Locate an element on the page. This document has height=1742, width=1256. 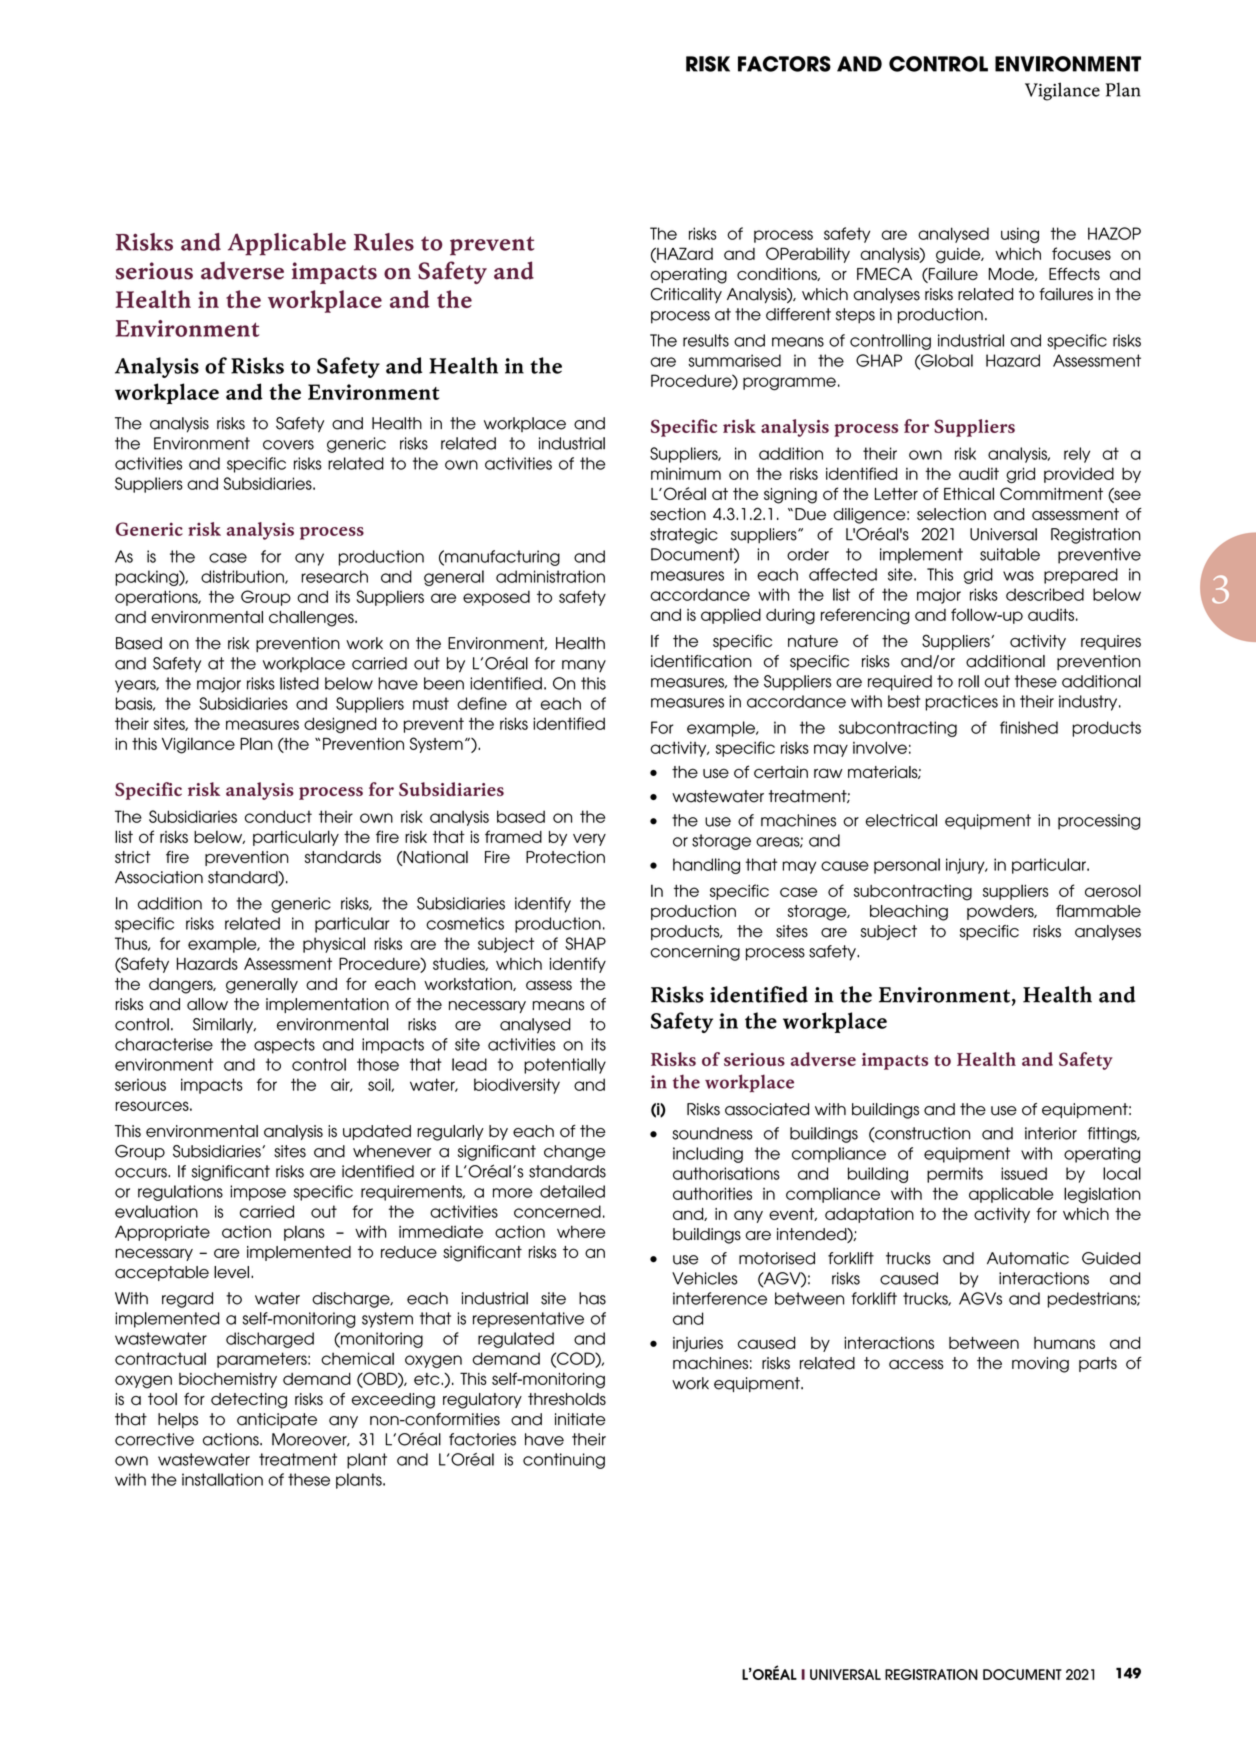
anticipate is located at coordinates (277, 1420).
